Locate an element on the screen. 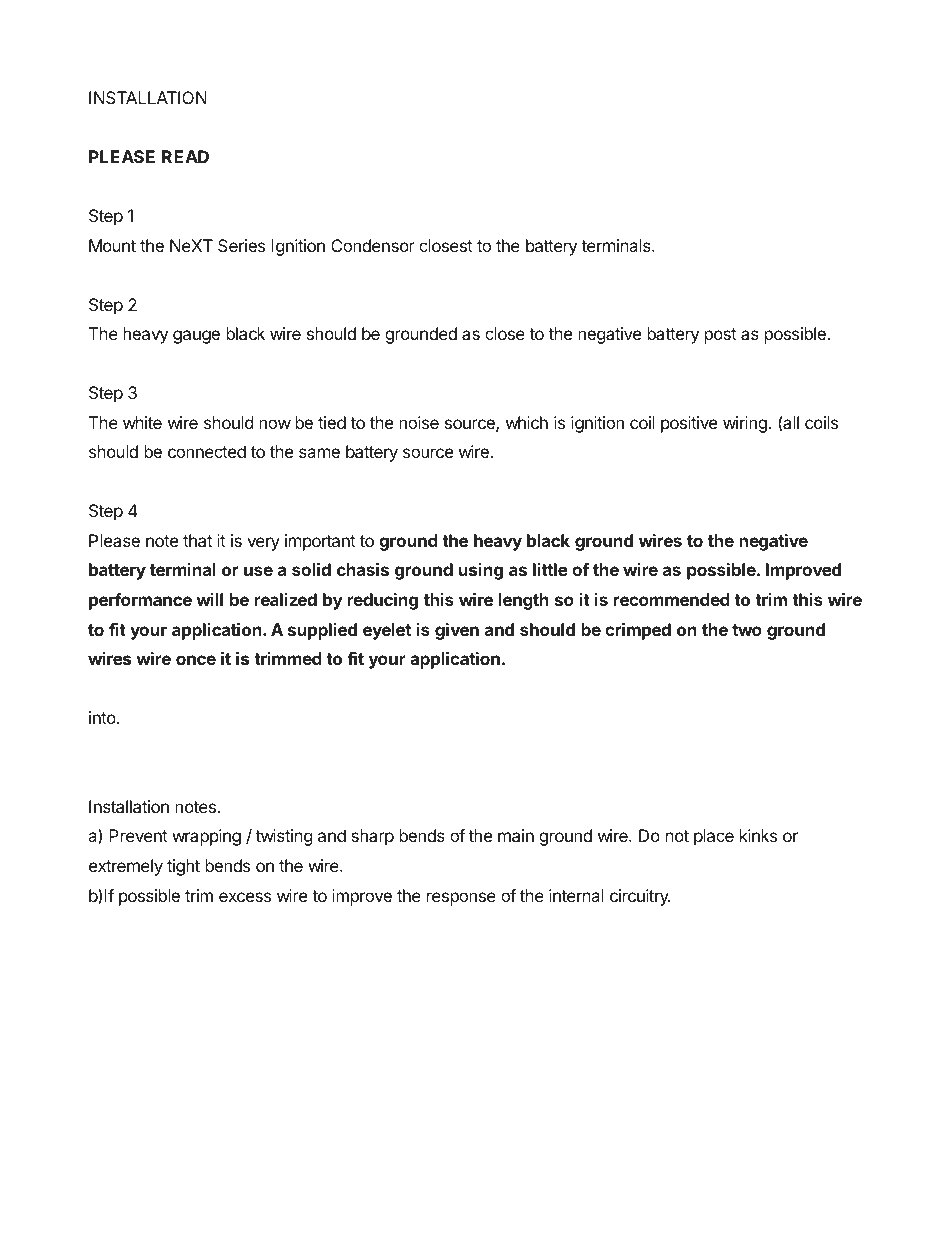 The height and width of the screenshot is (1233, 952). using is located at coordinates (481, 571).
